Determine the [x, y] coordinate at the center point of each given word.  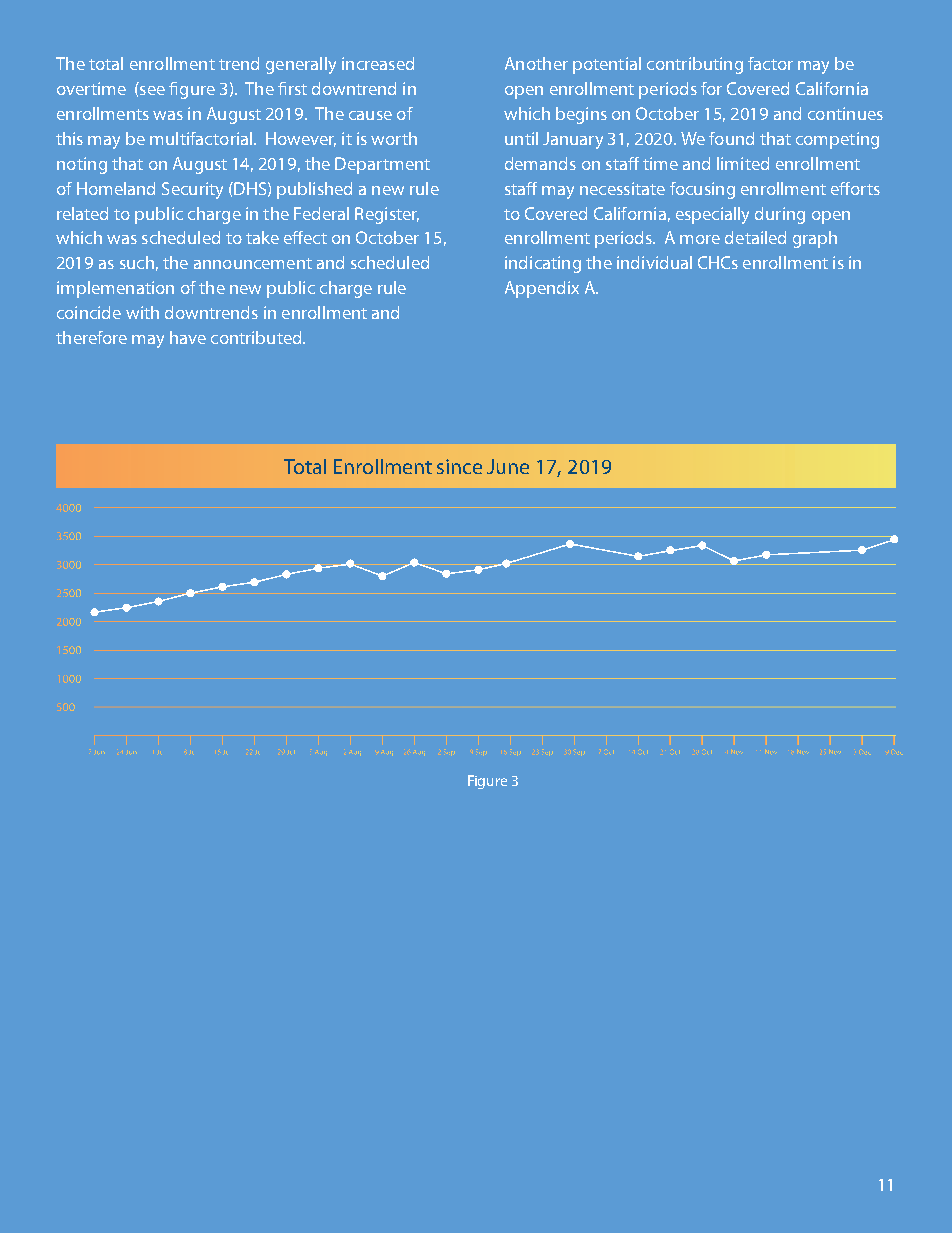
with [142, 312]
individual [654, 262]
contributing [695, 65]
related [82, 213]
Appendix [542, 289]
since [459, 466]
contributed [257, 337]
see [152, 90]
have [188, 337]
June [508, 466]
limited [743, 163]
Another [536, 63]
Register [387, 215]
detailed [755, 237]
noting [82, 165]
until [521, 138]
